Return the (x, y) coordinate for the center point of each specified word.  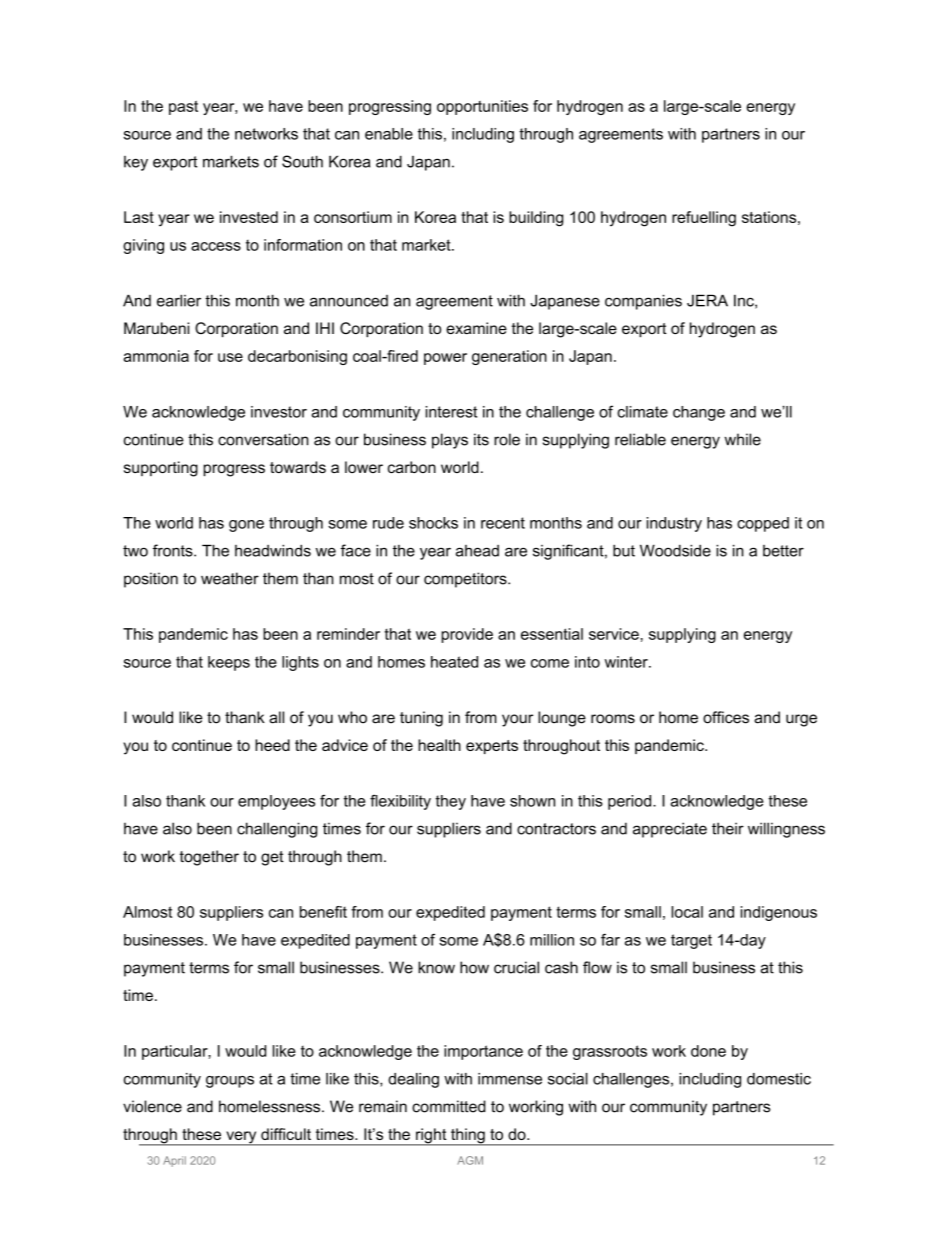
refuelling (704, 219)
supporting (161, 469)
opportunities (482, 107)
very (241, 1138)
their (728, 828)
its (481, 439)
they (451, 802)
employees (276, 802)
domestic (779, 1079)
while (742, 439)
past (183, 108)
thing (468, 1137)
